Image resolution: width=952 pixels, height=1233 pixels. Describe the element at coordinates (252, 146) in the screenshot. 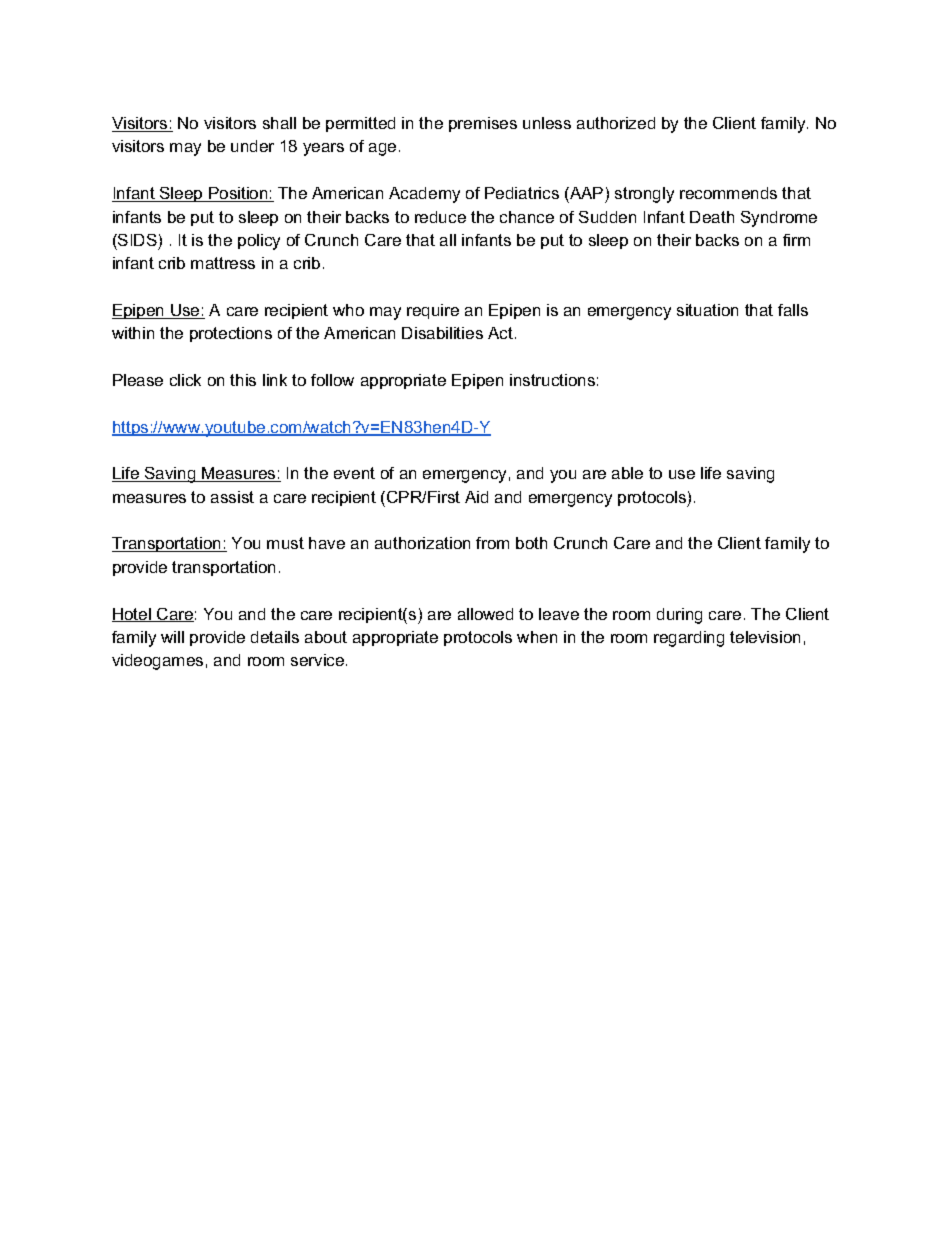

I see `under` at that location.
